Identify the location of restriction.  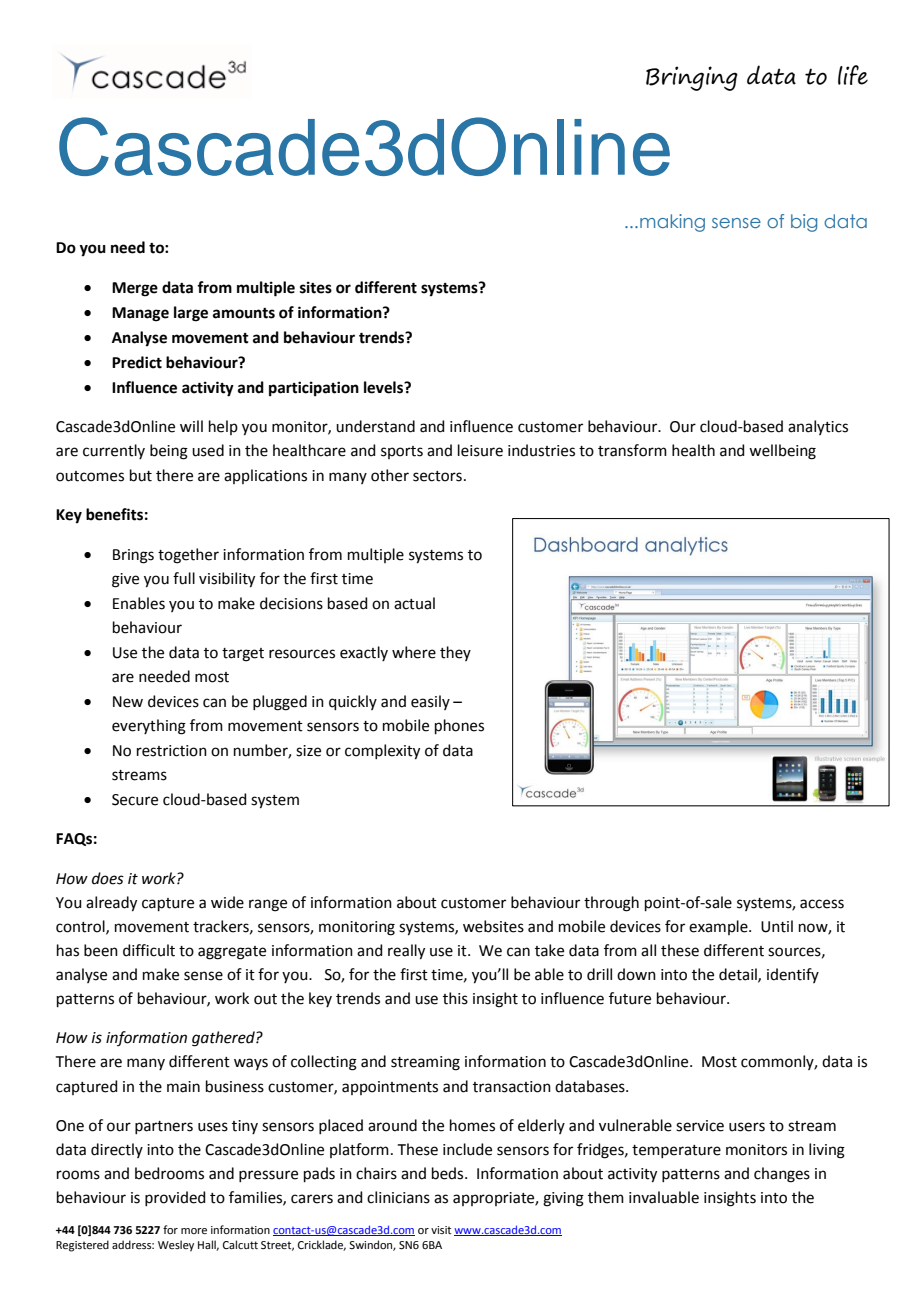
(172, 751).
